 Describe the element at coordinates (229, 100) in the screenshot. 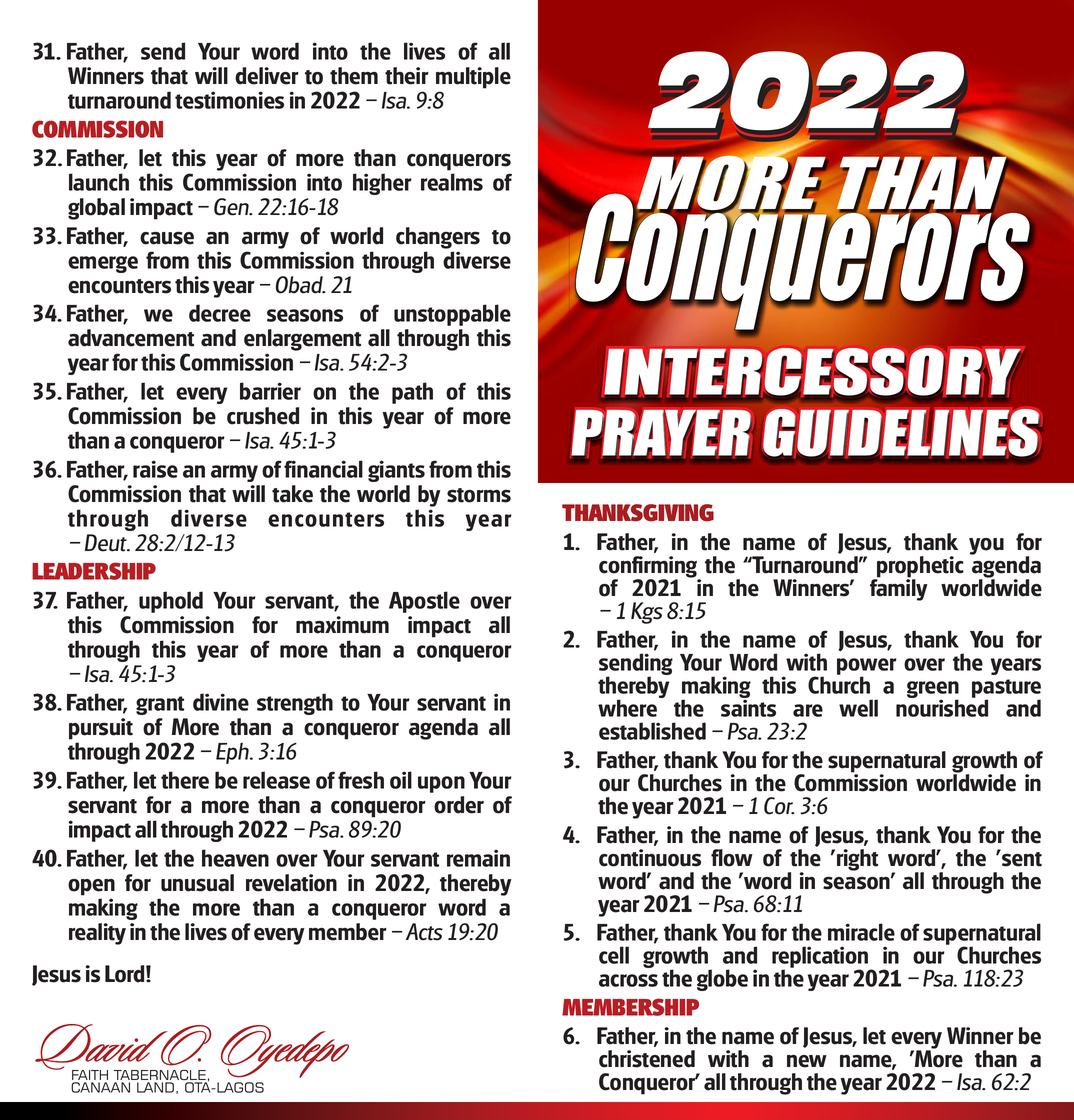

I see `testimonies` at that location.
